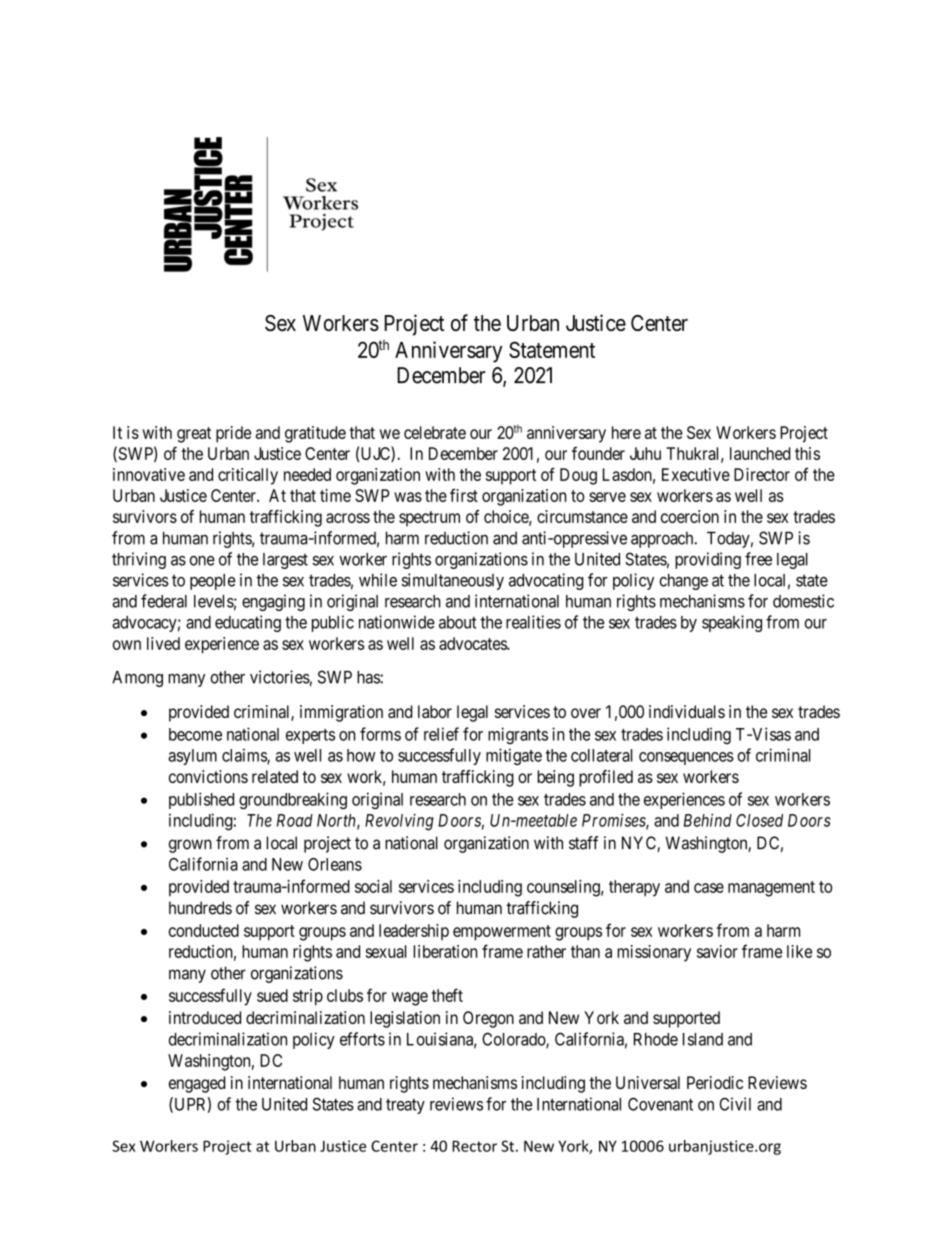 This screenshot has width=952, height=1233. Describe the element at coordinates (708, 560) in the screenshot. I see `providing` at that location.
